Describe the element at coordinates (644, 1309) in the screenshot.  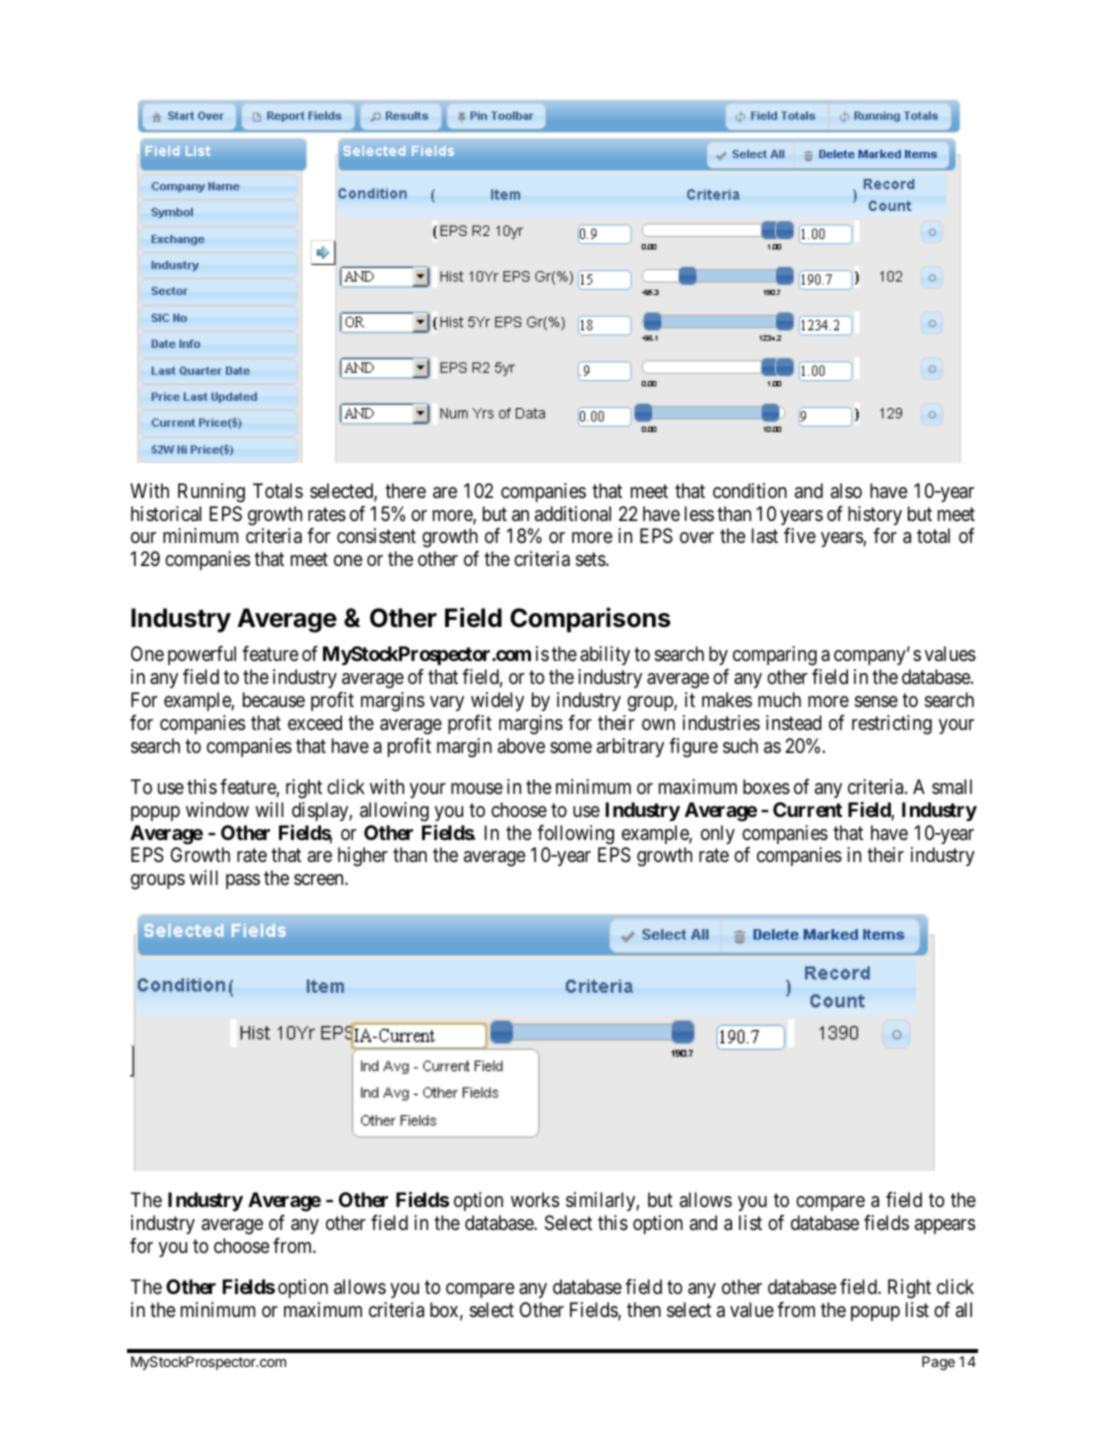
I see `then` at that location.
